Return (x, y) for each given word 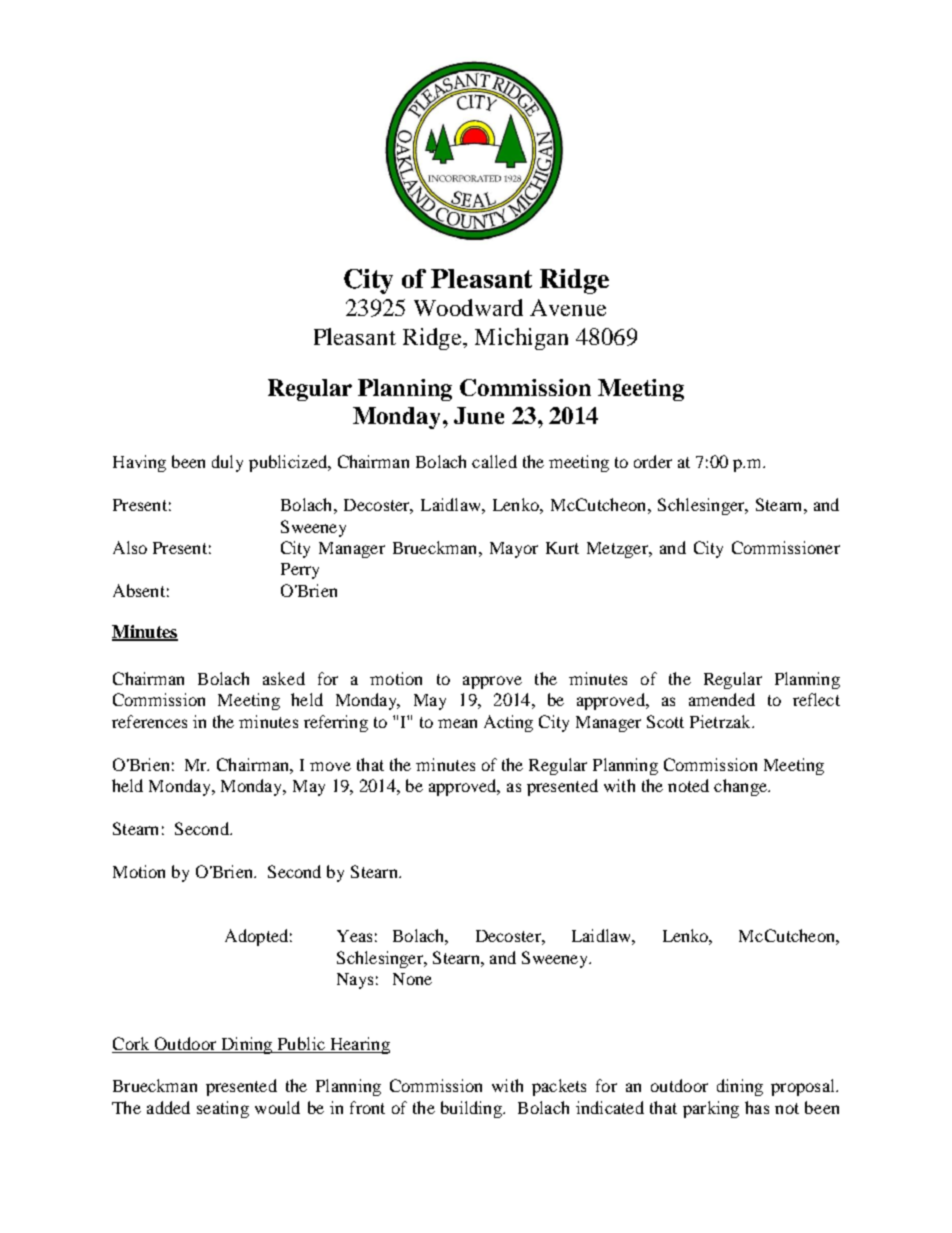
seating (223, 1109)
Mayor (514, 550)
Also (130, 547)
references (149, 721)
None (412, 979)
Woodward (468, 307)
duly (227, 463)
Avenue (568, 307)
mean (457, 723)
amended (722, 699)
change (741, 787)
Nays (355, 981)
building (472, 1109)
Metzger (618, 550)
